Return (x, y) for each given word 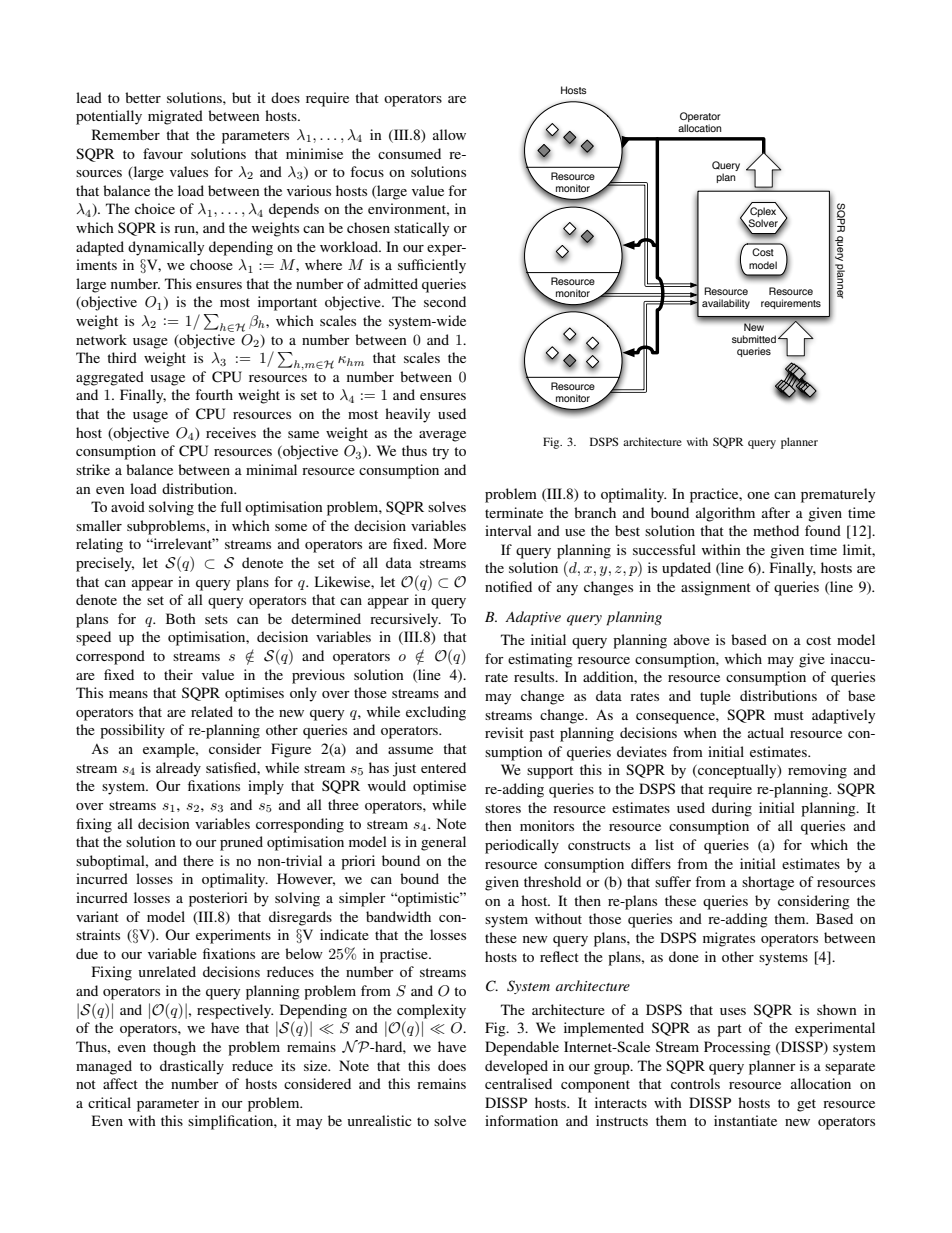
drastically (192, 1067)
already (178, 769)
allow (449, 134)
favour (163, 153)
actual (766, 732)
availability (726, 304)
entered (443, 767)
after (776, 512)
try (440, 453)
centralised (518, 1083)
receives (231, 432)
